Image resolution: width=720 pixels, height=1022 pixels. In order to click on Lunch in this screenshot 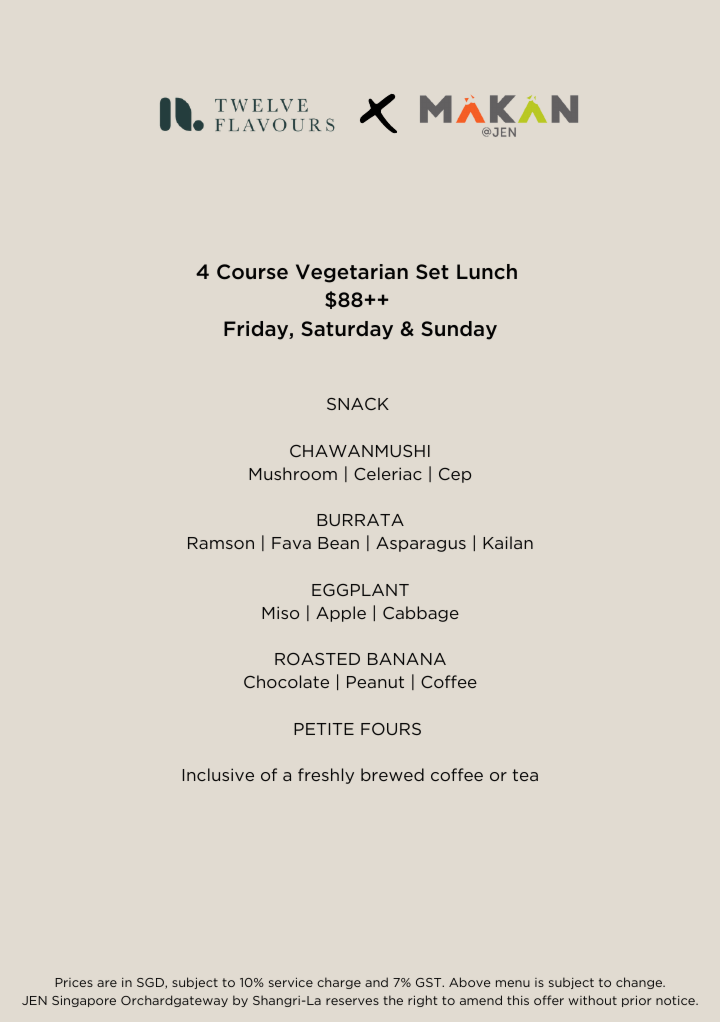, I will do `click(487, 272)`.
